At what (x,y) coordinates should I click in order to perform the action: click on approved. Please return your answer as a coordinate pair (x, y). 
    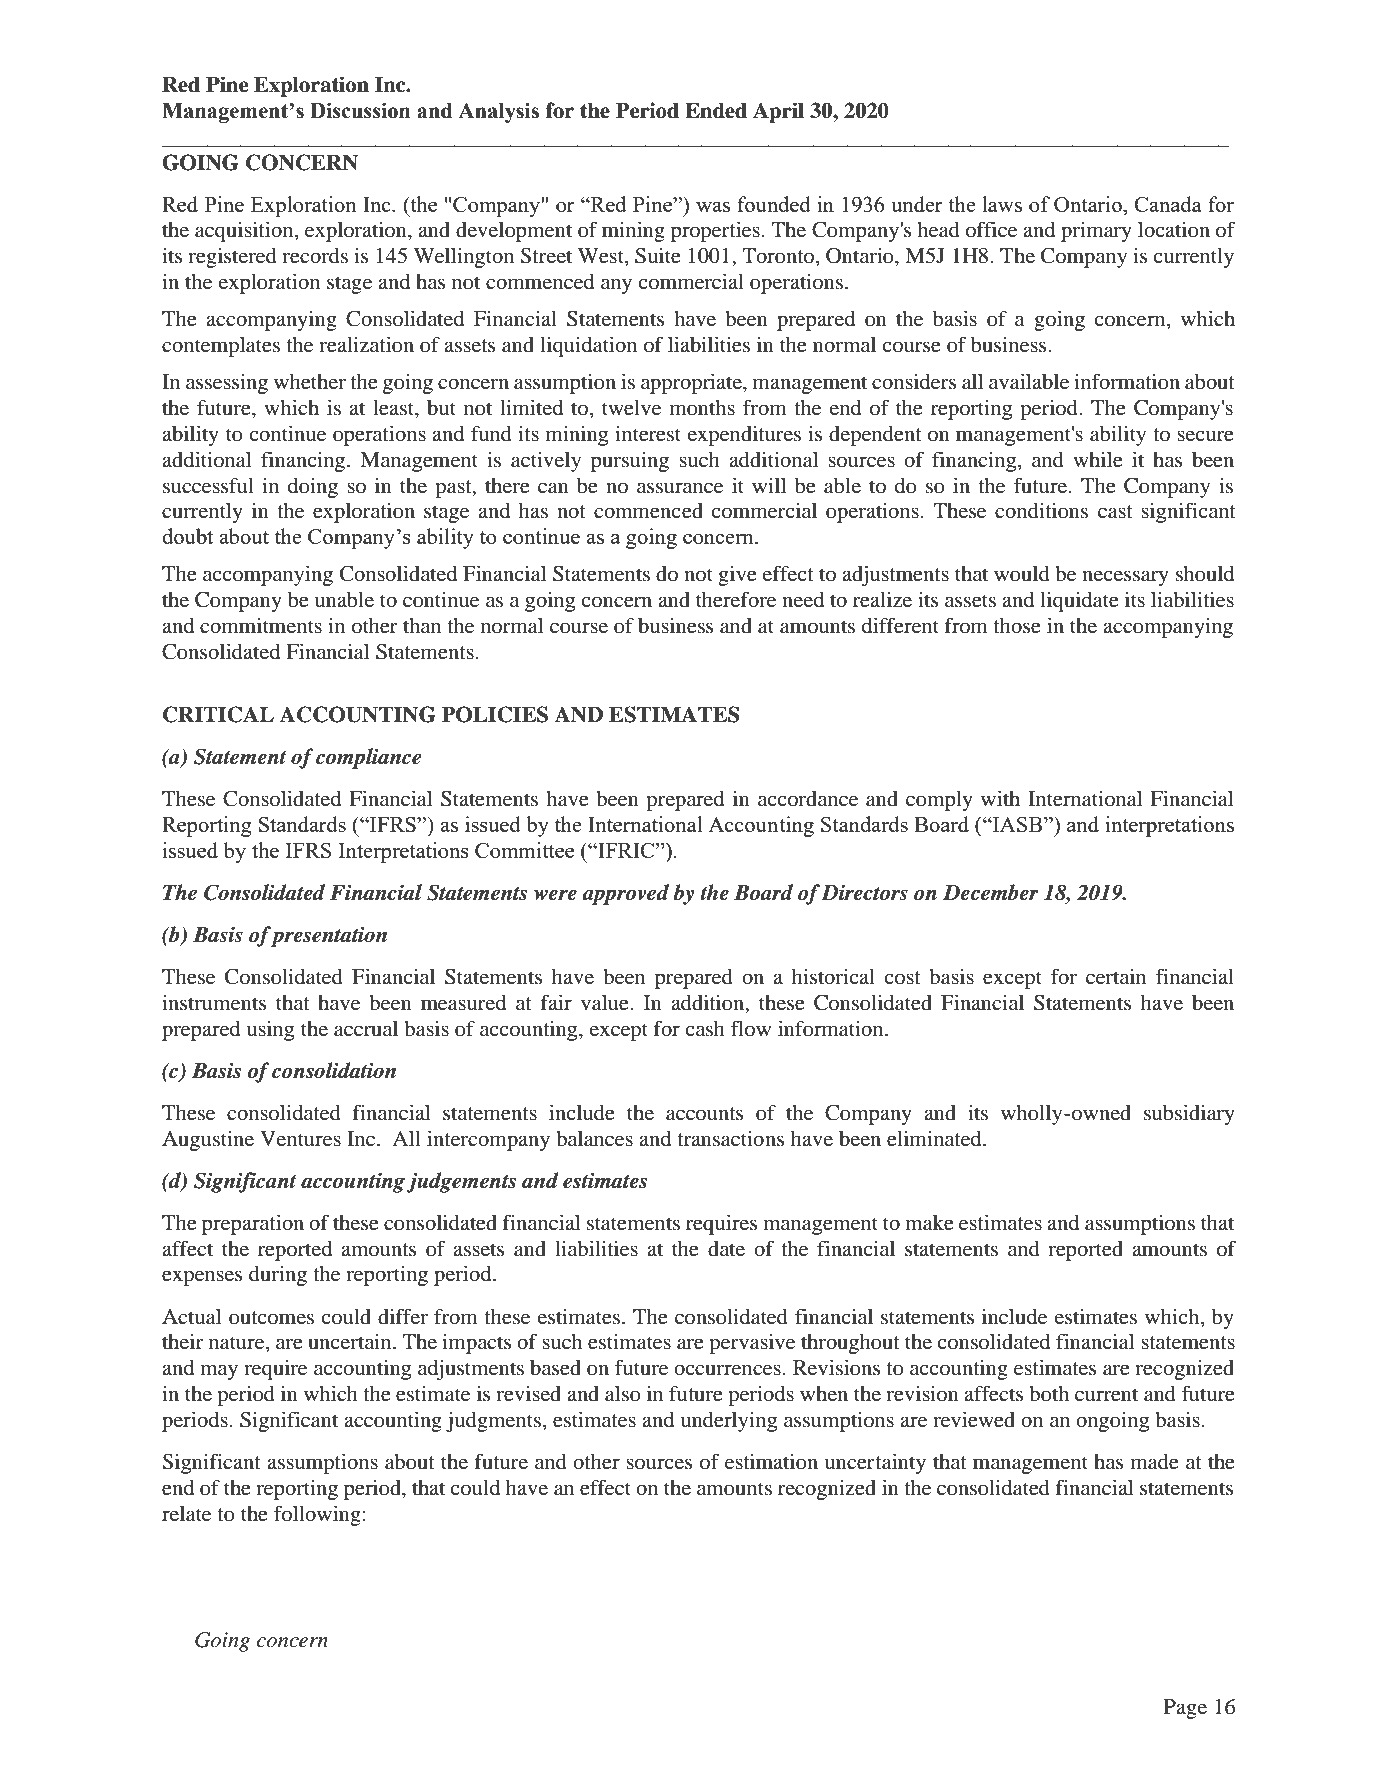
    Looking at the image, I should click on (625, 894).
